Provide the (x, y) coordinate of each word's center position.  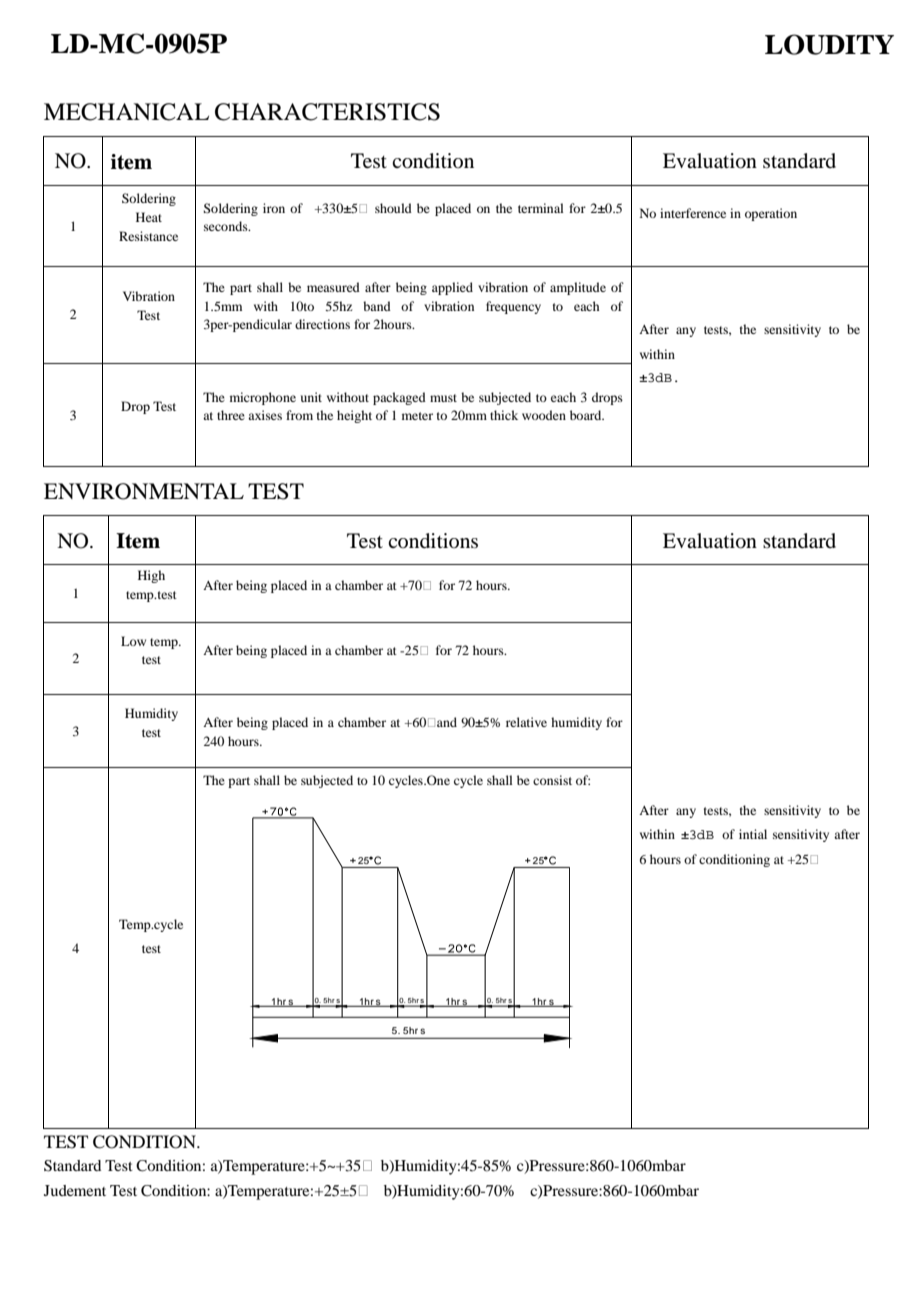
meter (417, 416)
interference (693, 213)
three (231, 415)
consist (552, 780)
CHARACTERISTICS (327, 112)
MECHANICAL (126, 112)
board (587, 415)
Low (133, 641)
